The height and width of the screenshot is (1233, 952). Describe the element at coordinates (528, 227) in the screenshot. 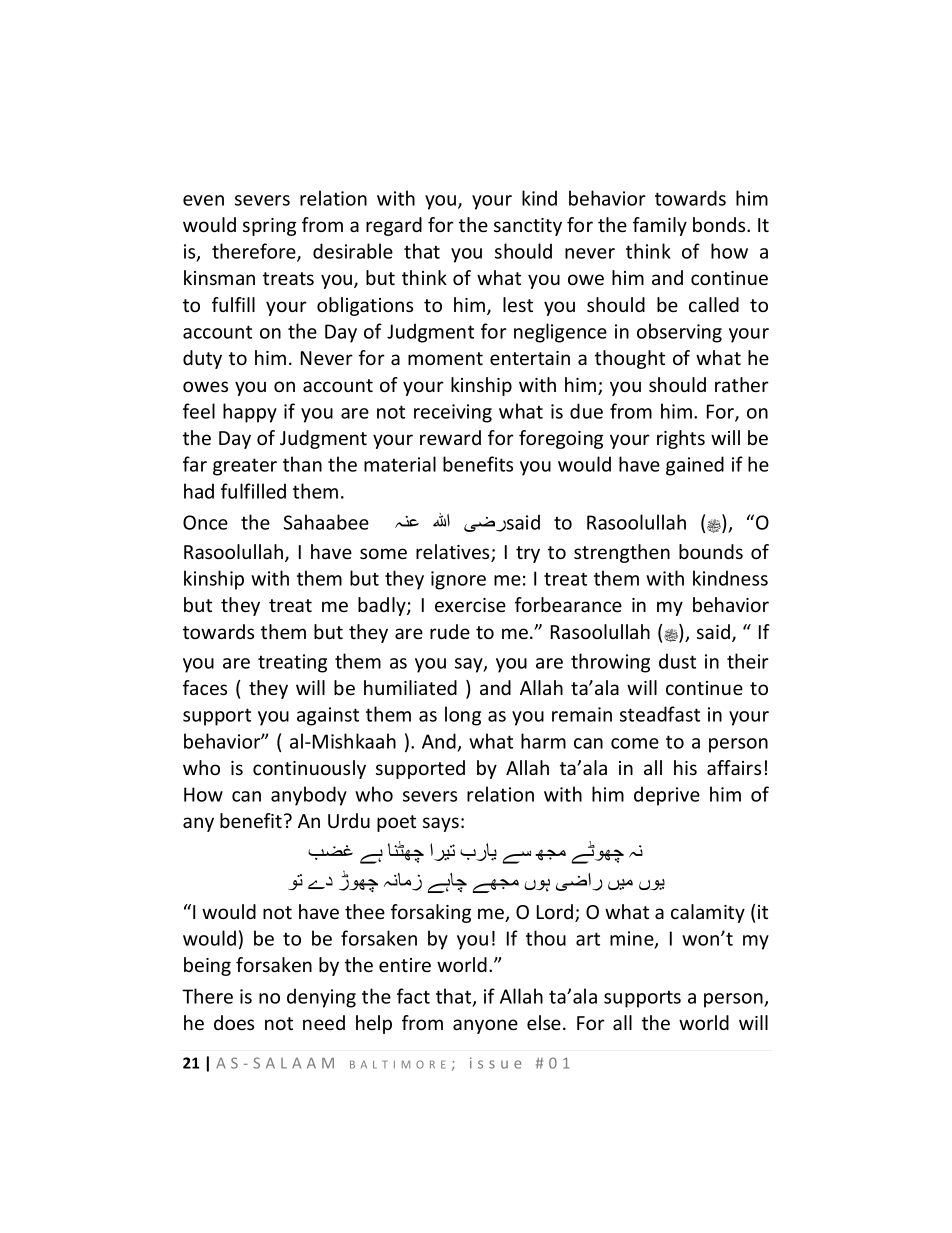

I see `sanctity` at that location.
